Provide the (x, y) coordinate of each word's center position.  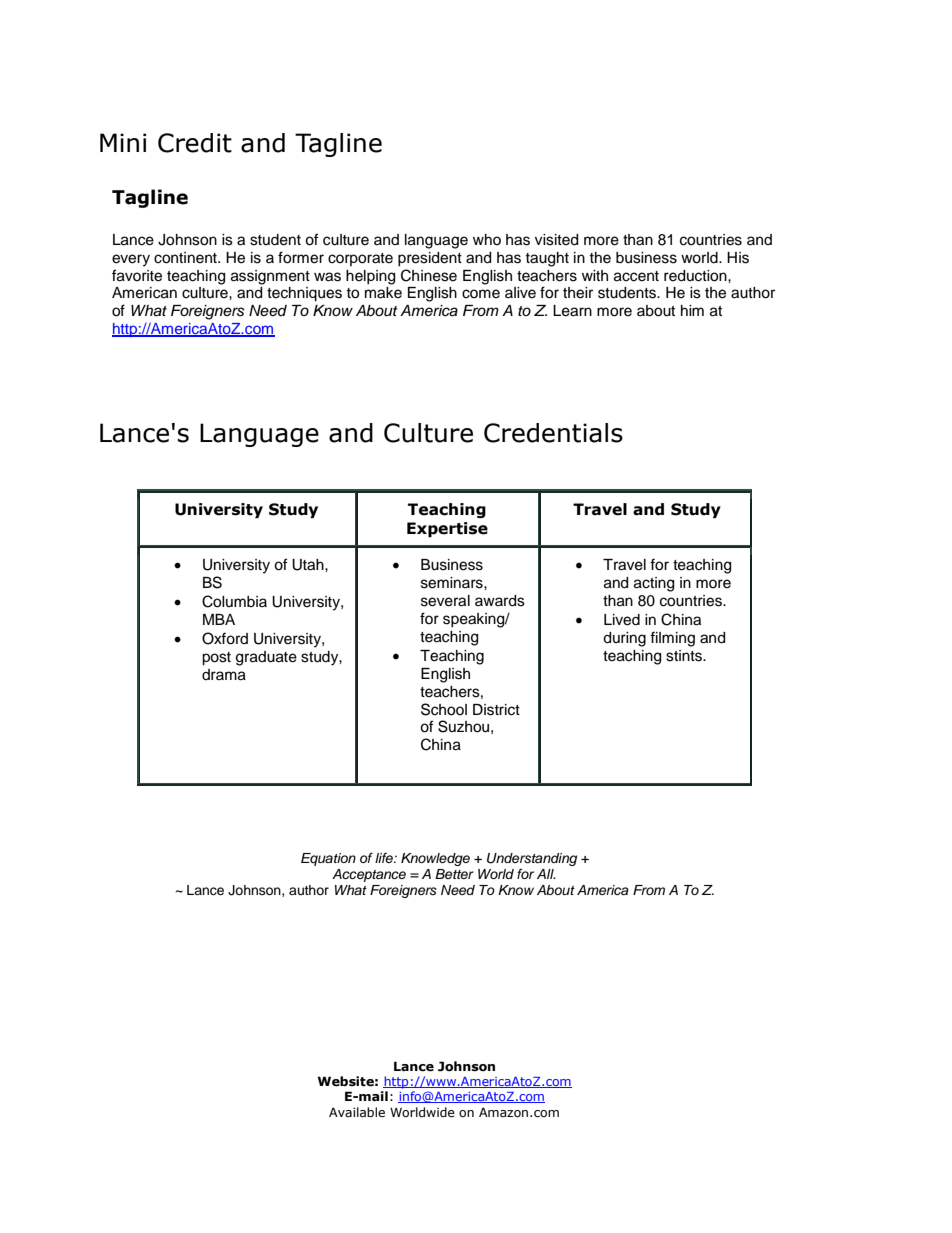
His (738, 258)
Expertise (447, 529)
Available (357, 1112)
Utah (309, 565)
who (487, 239)
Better (454, 874)
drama (224, 675)
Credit (195, 143)
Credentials (553, 433)
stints (685, 656)
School (444, 709)
